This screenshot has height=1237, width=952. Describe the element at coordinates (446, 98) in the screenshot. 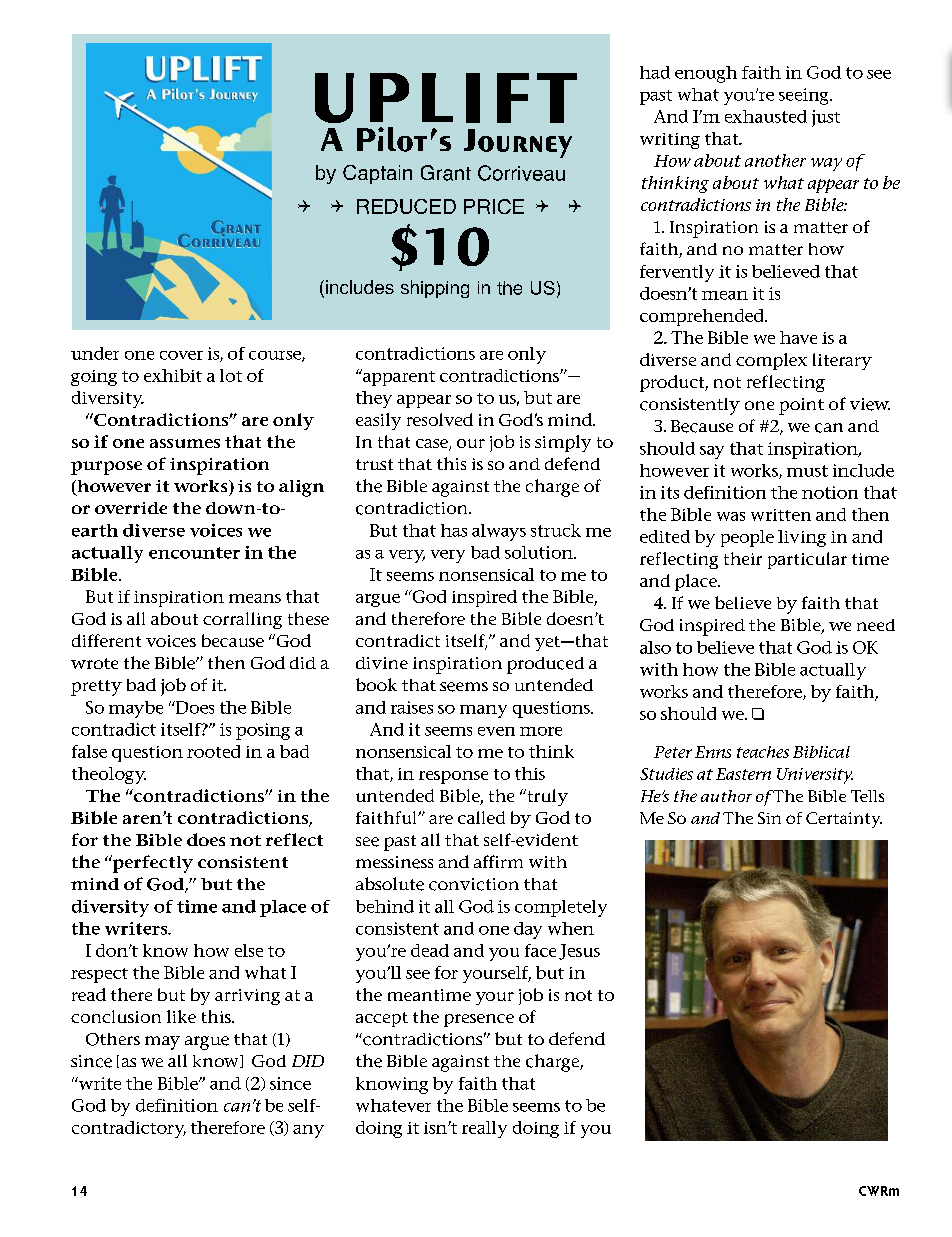

I see `UPLIFT` at that location.
